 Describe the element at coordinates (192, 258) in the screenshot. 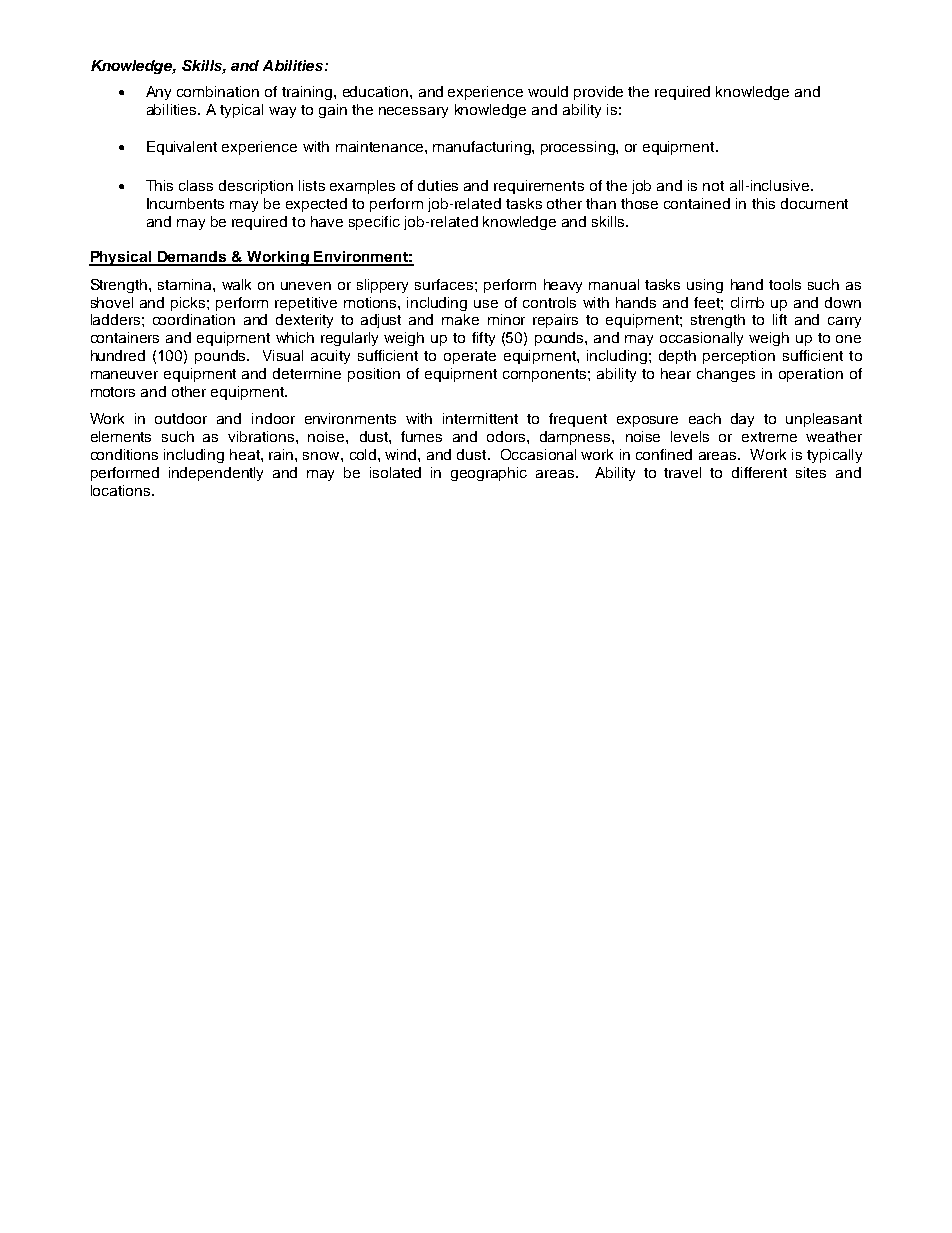

I see `Demands` at that location.
